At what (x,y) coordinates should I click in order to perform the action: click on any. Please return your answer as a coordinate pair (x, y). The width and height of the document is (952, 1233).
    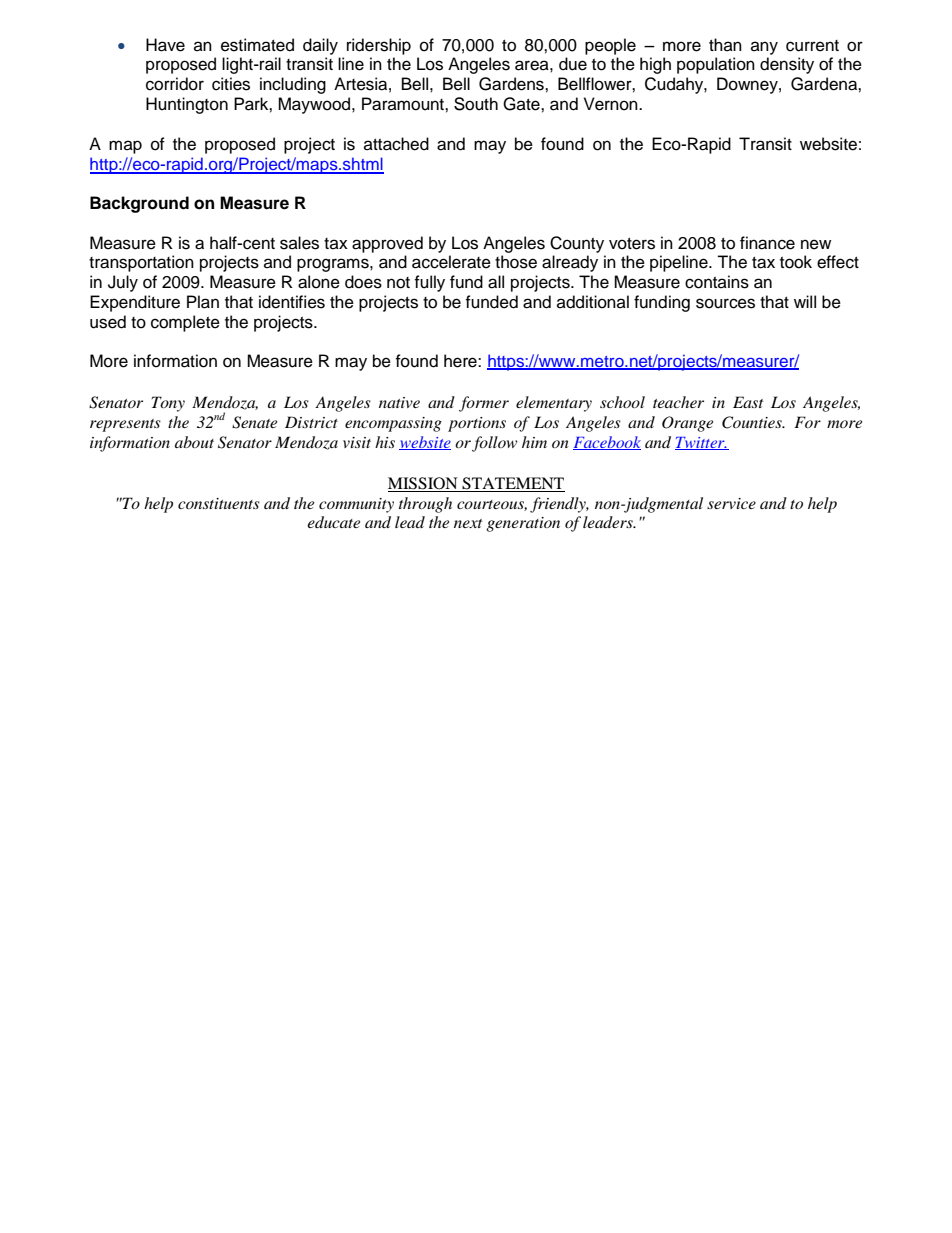
    Looking at the image, I should click on (764, 48).
